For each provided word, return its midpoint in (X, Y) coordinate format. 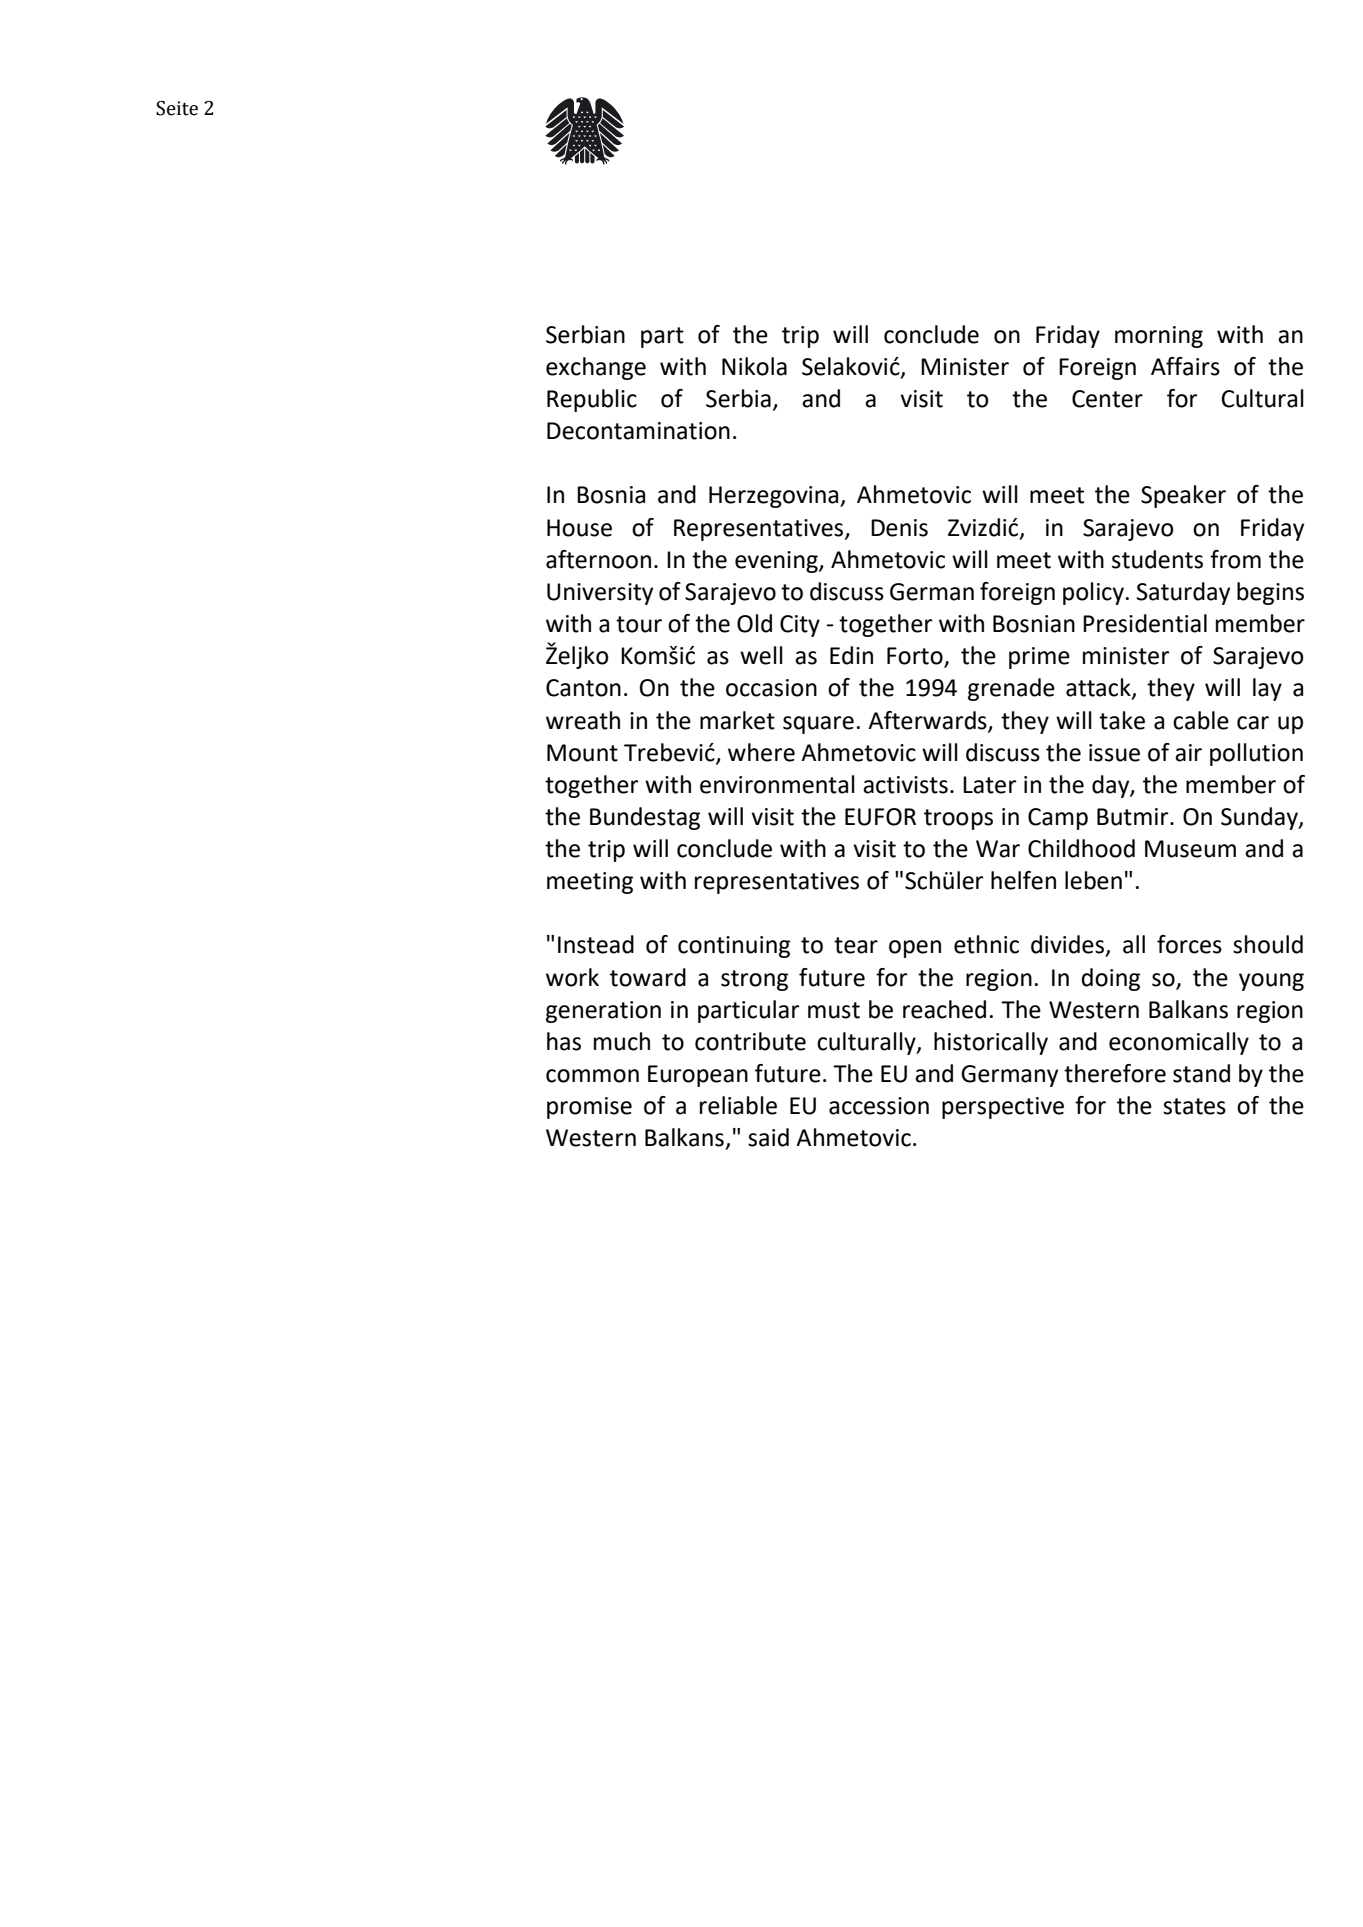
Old (754, 623)
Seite (177, 108)
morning (1159, 337)
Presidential (1145, 623)
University (600, 594)
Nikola (754, 366)
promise (589, 1108)
